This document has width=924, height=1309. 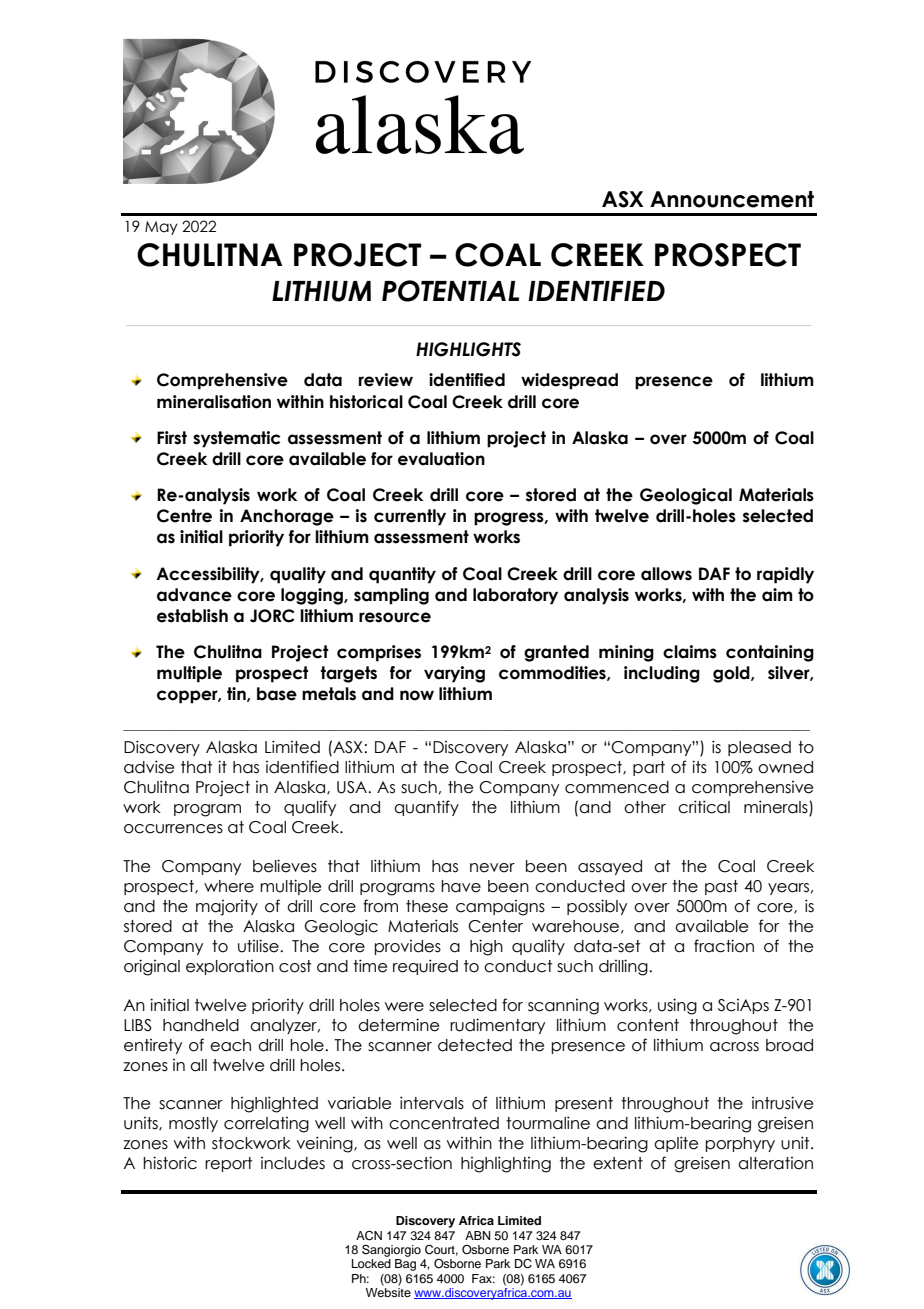 I want to click on ABN, so click(x=477, y=1235).
